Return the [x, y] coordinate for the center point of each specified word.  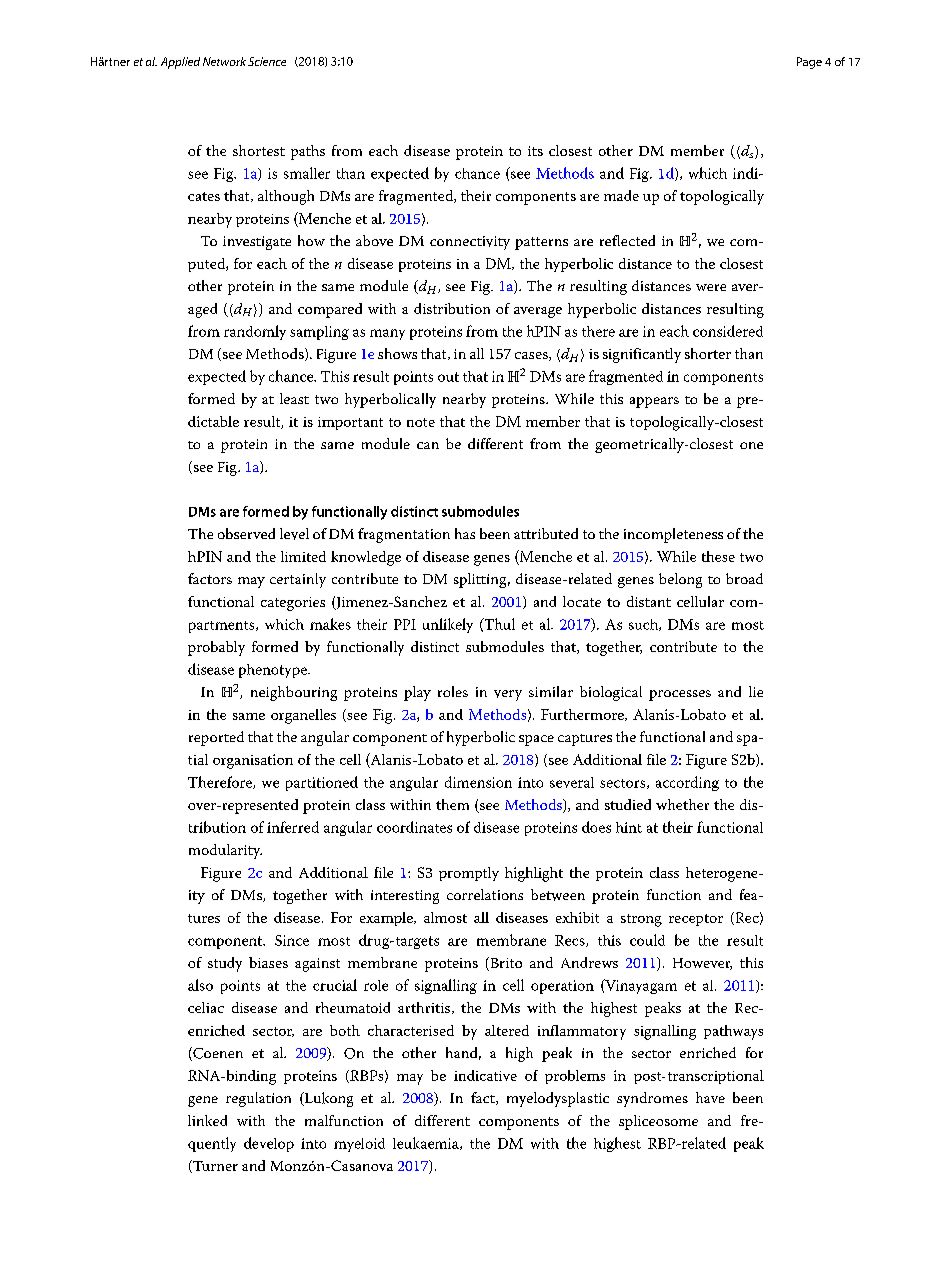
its [535, 151]
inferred [293, 827]
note [421, 422]
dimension [478, 782]
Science [267, 61]
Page [809, 63]
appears [654, 402]
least [294, 398]
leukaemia [427, 1143]
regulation [258, 1099]
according [687, 783]
